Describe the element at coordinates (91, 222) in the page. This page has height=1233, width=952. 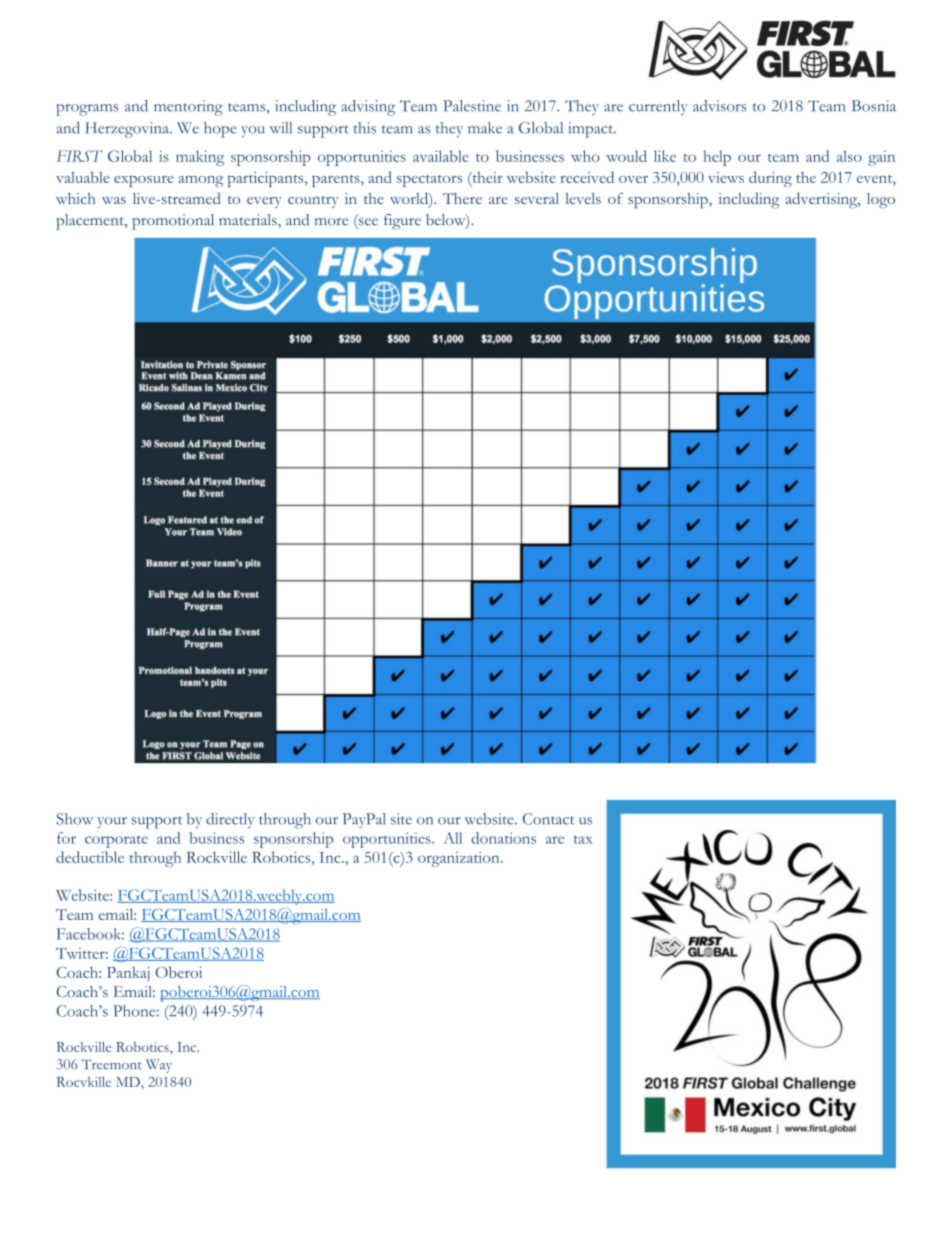
I see `placement` at that location.
